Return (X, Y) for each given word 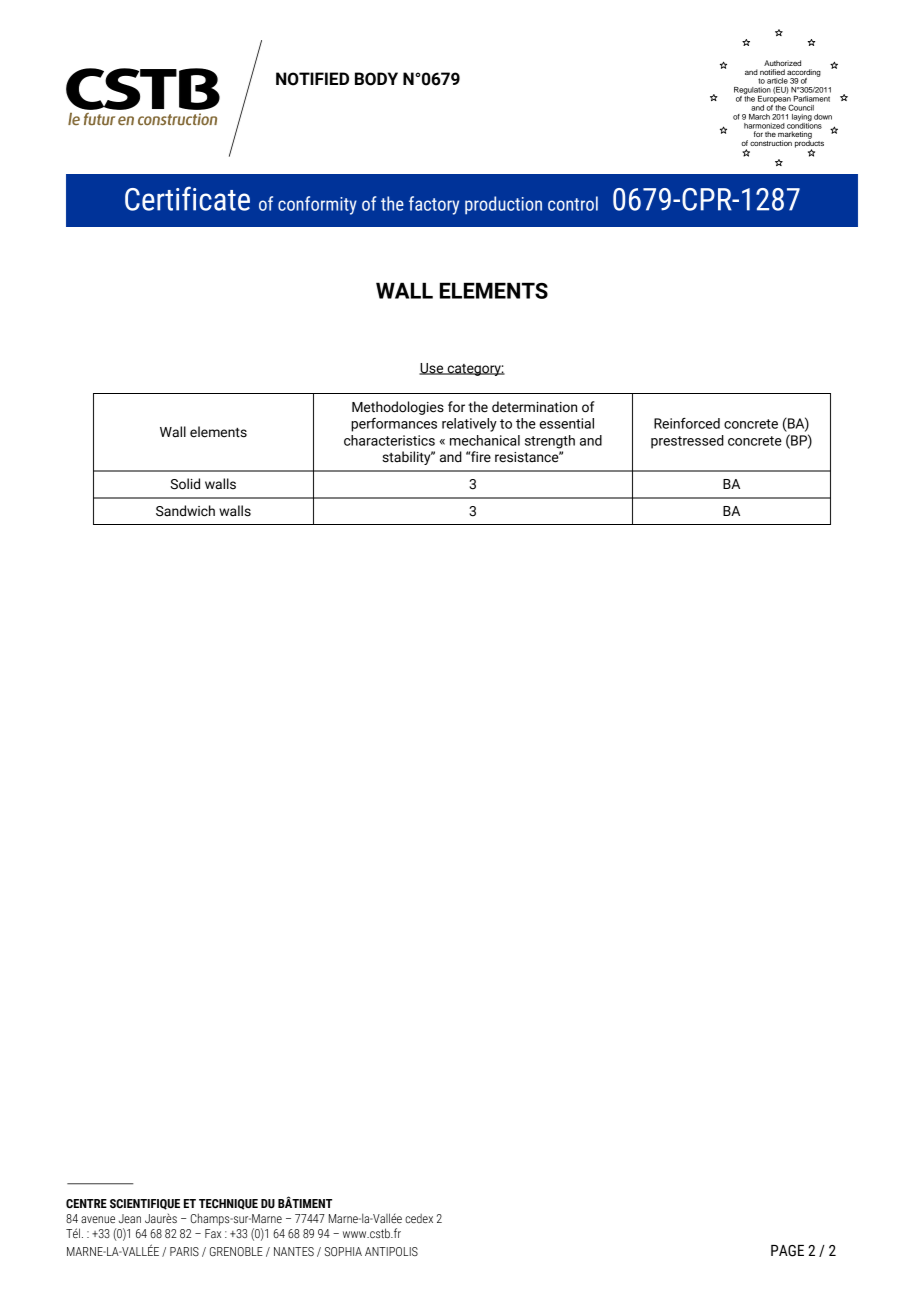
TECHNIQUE (228, 1204)
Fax (213, 1233)
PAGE (787, 1251)
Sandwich (185, 511)
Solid (185, 484)
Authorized (782, 63)
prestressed (687, 442)
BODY (376, 79)
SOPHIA (343, 1251)
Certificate (187, 198)
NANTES (294, 1251)
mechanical (485, 440)
